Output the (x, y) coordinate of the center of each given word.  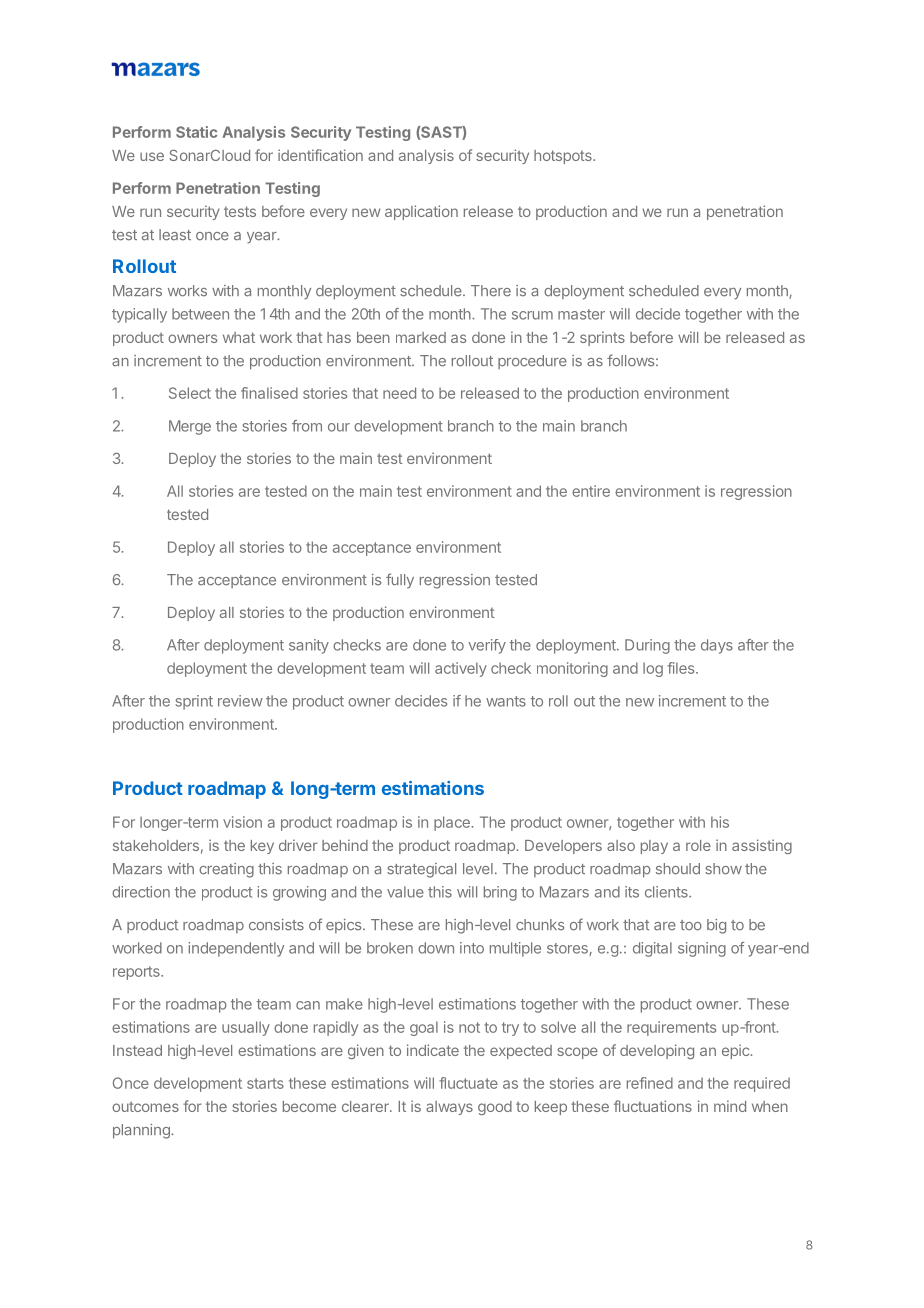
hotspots (564, 157)
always (449, 1108)
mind (730, 1106)
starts (265, 1083)
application (421, 212)
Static (196, 132)
